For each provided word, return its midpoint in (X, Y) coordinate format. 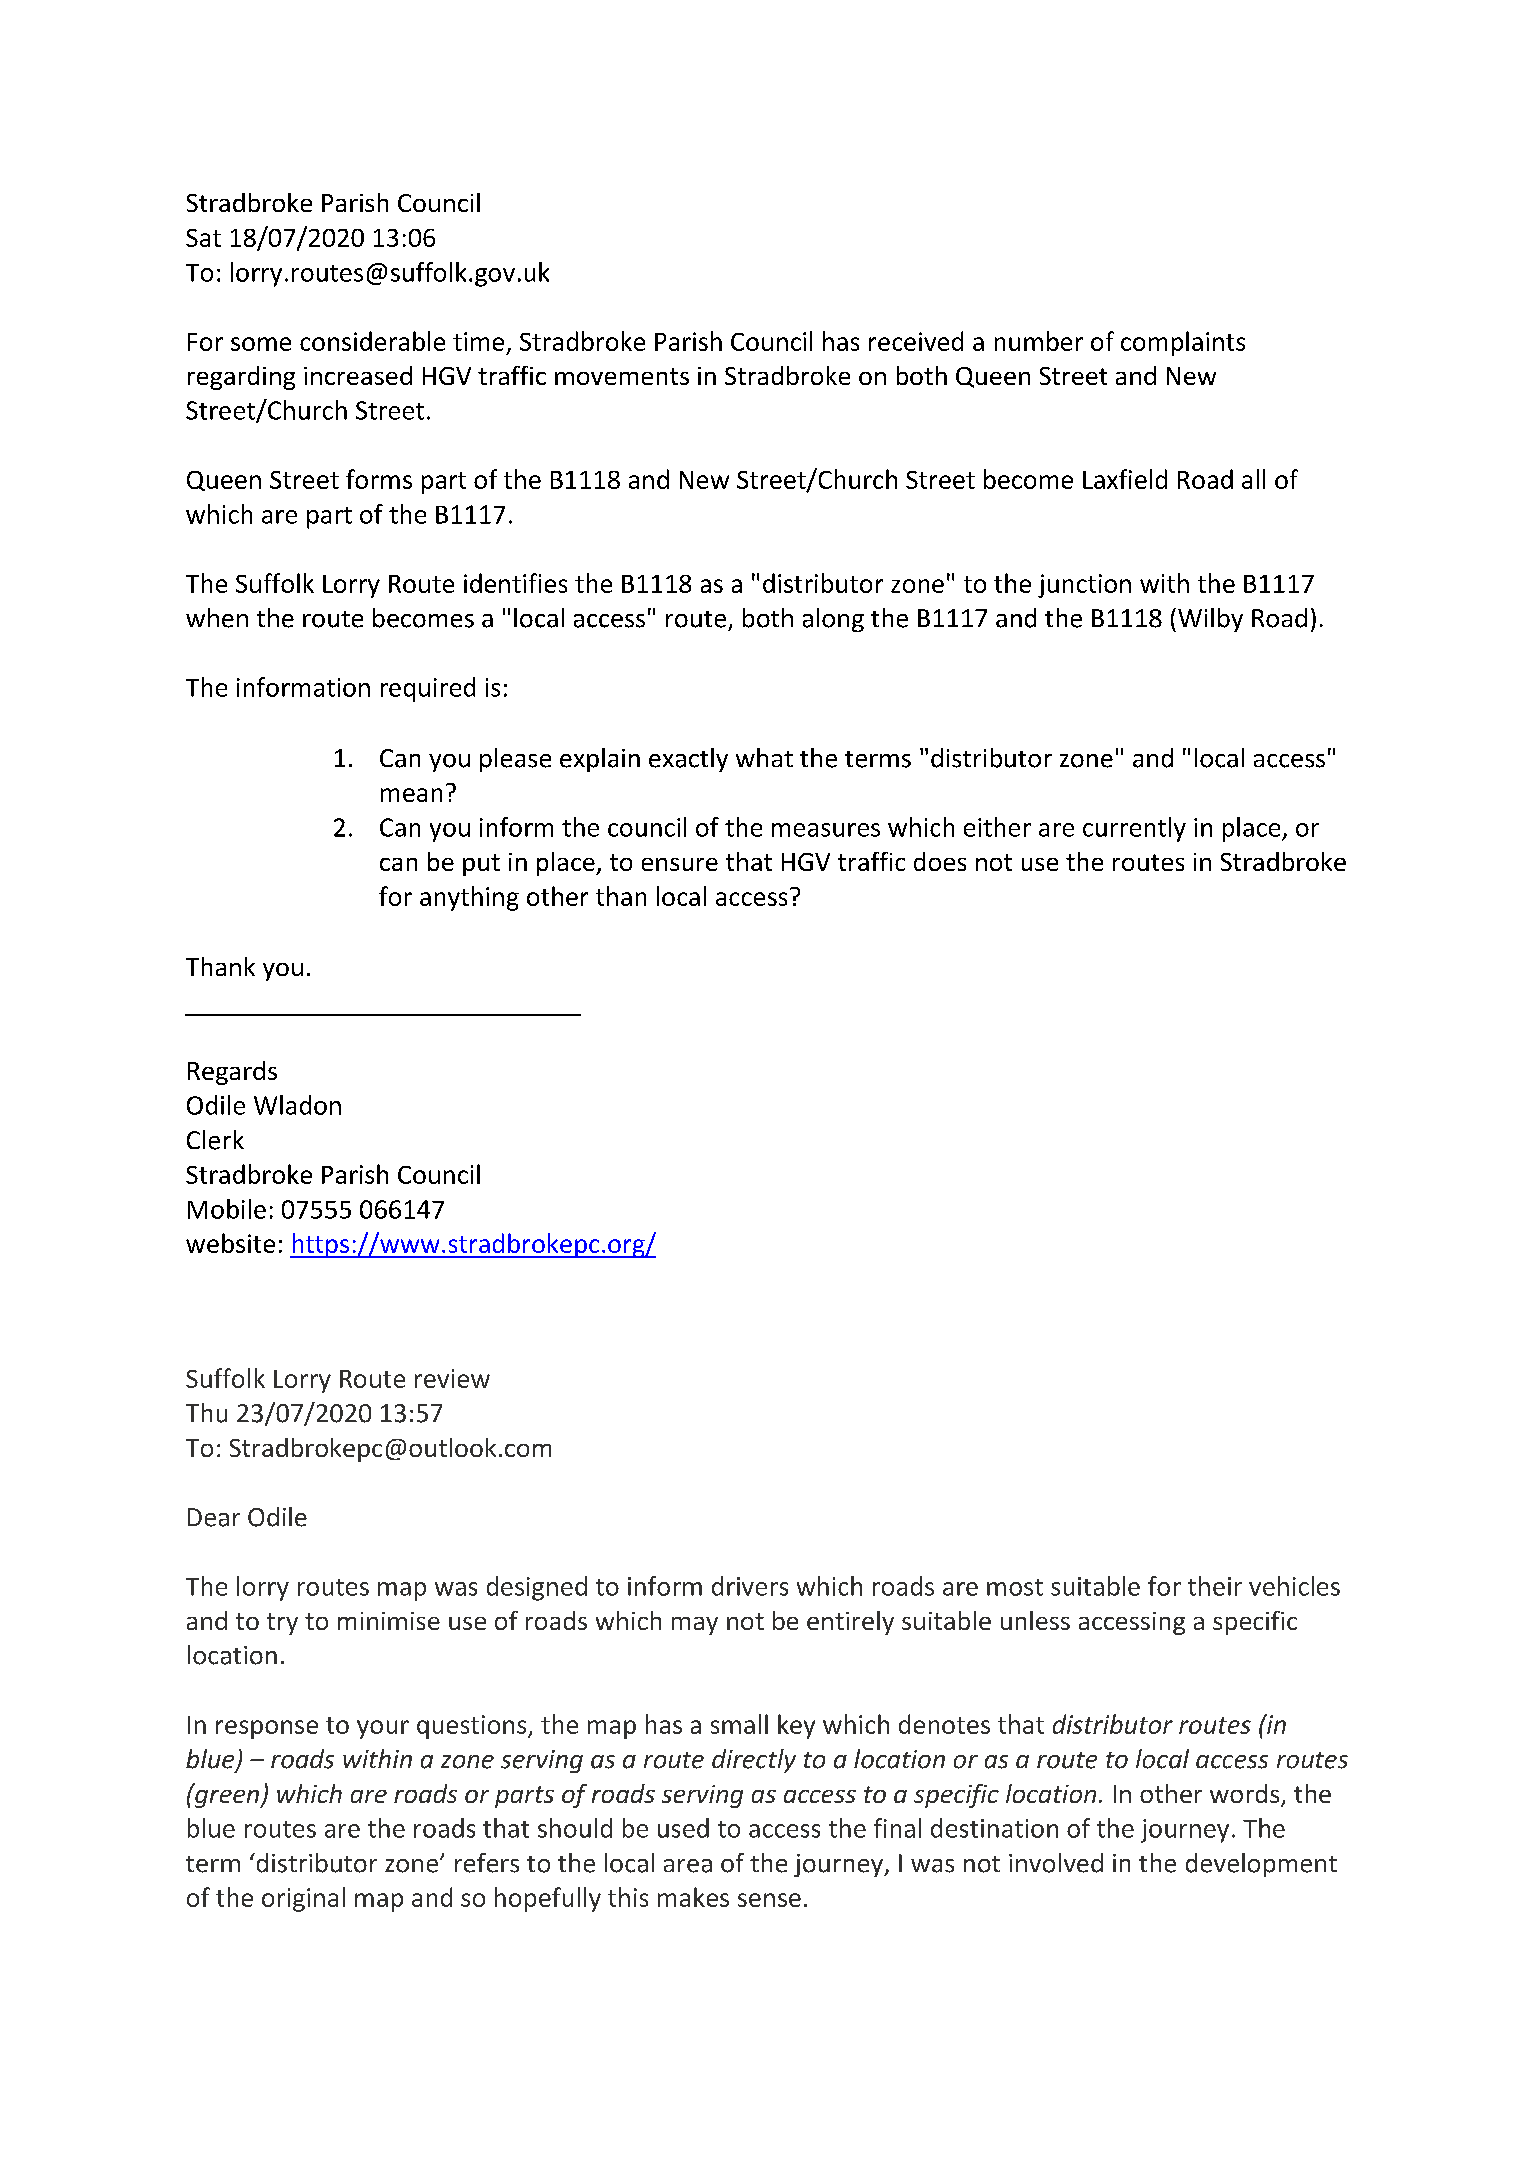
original (303, 1899)
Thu (206, 1413)
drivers (750, 1586)
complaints (1183, 343)
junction (1084, 586)
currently (1134, 829)
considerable (372, 341)
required (428, 689)
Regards (232, 1073)
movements (622, 376)
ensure (680, 864)
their (1215, 1586)
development (1261, 1865)
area (688, 1866)
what (764, 757)
